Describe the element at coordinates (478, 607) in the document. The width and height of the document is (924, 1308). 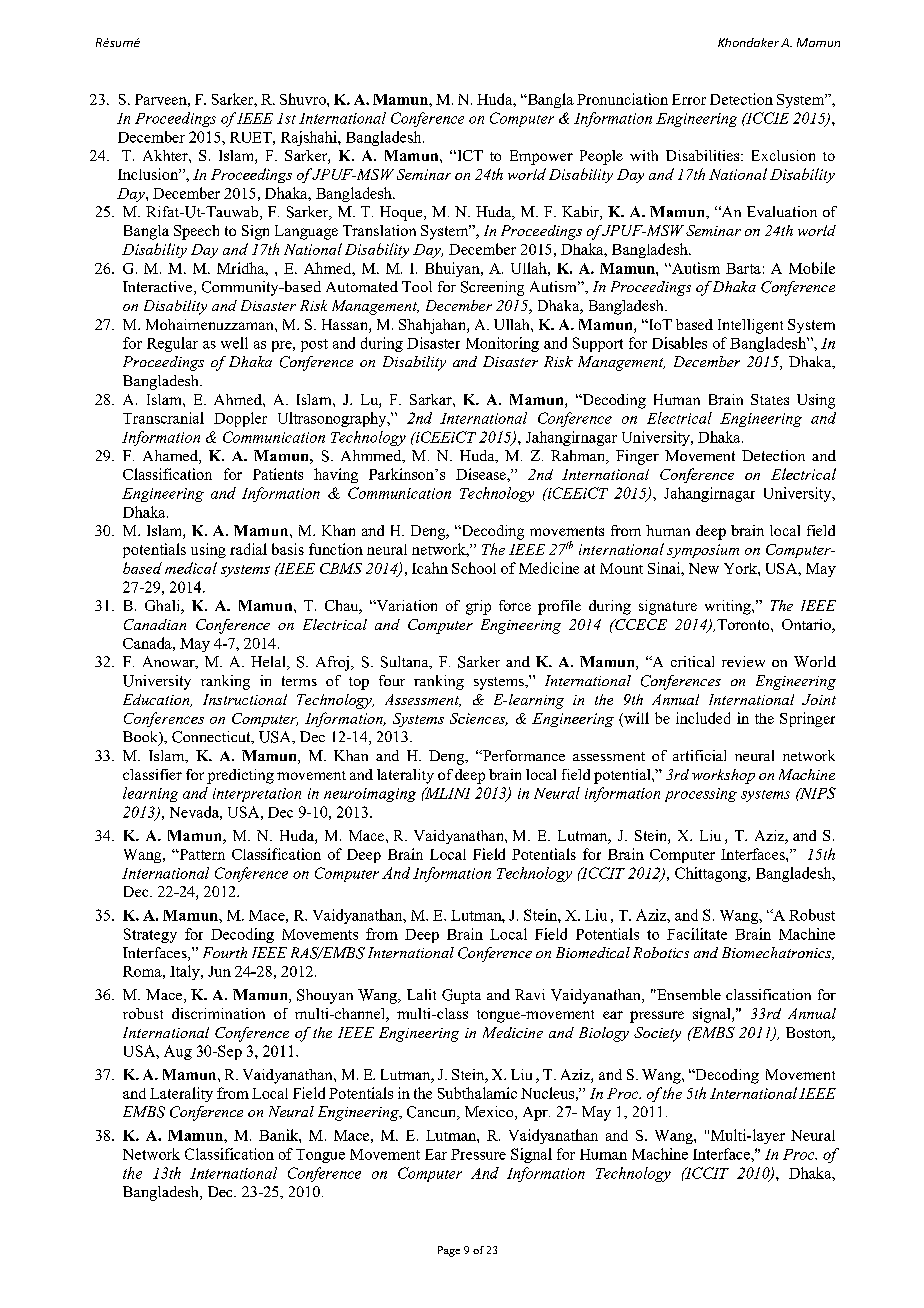
I see `grip` at that location.
